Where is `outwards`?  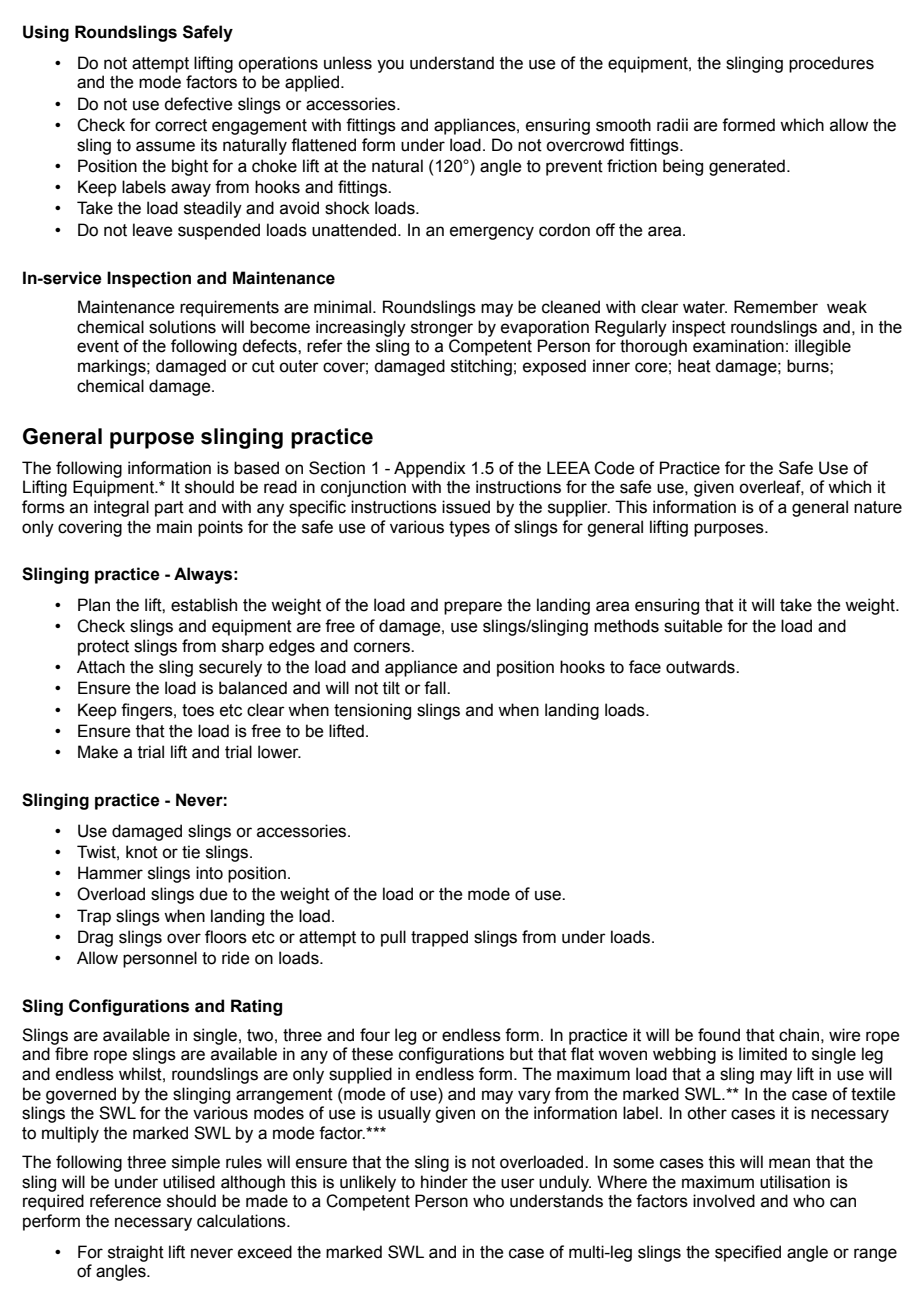 outwards is located at coordinates (701, 667).
